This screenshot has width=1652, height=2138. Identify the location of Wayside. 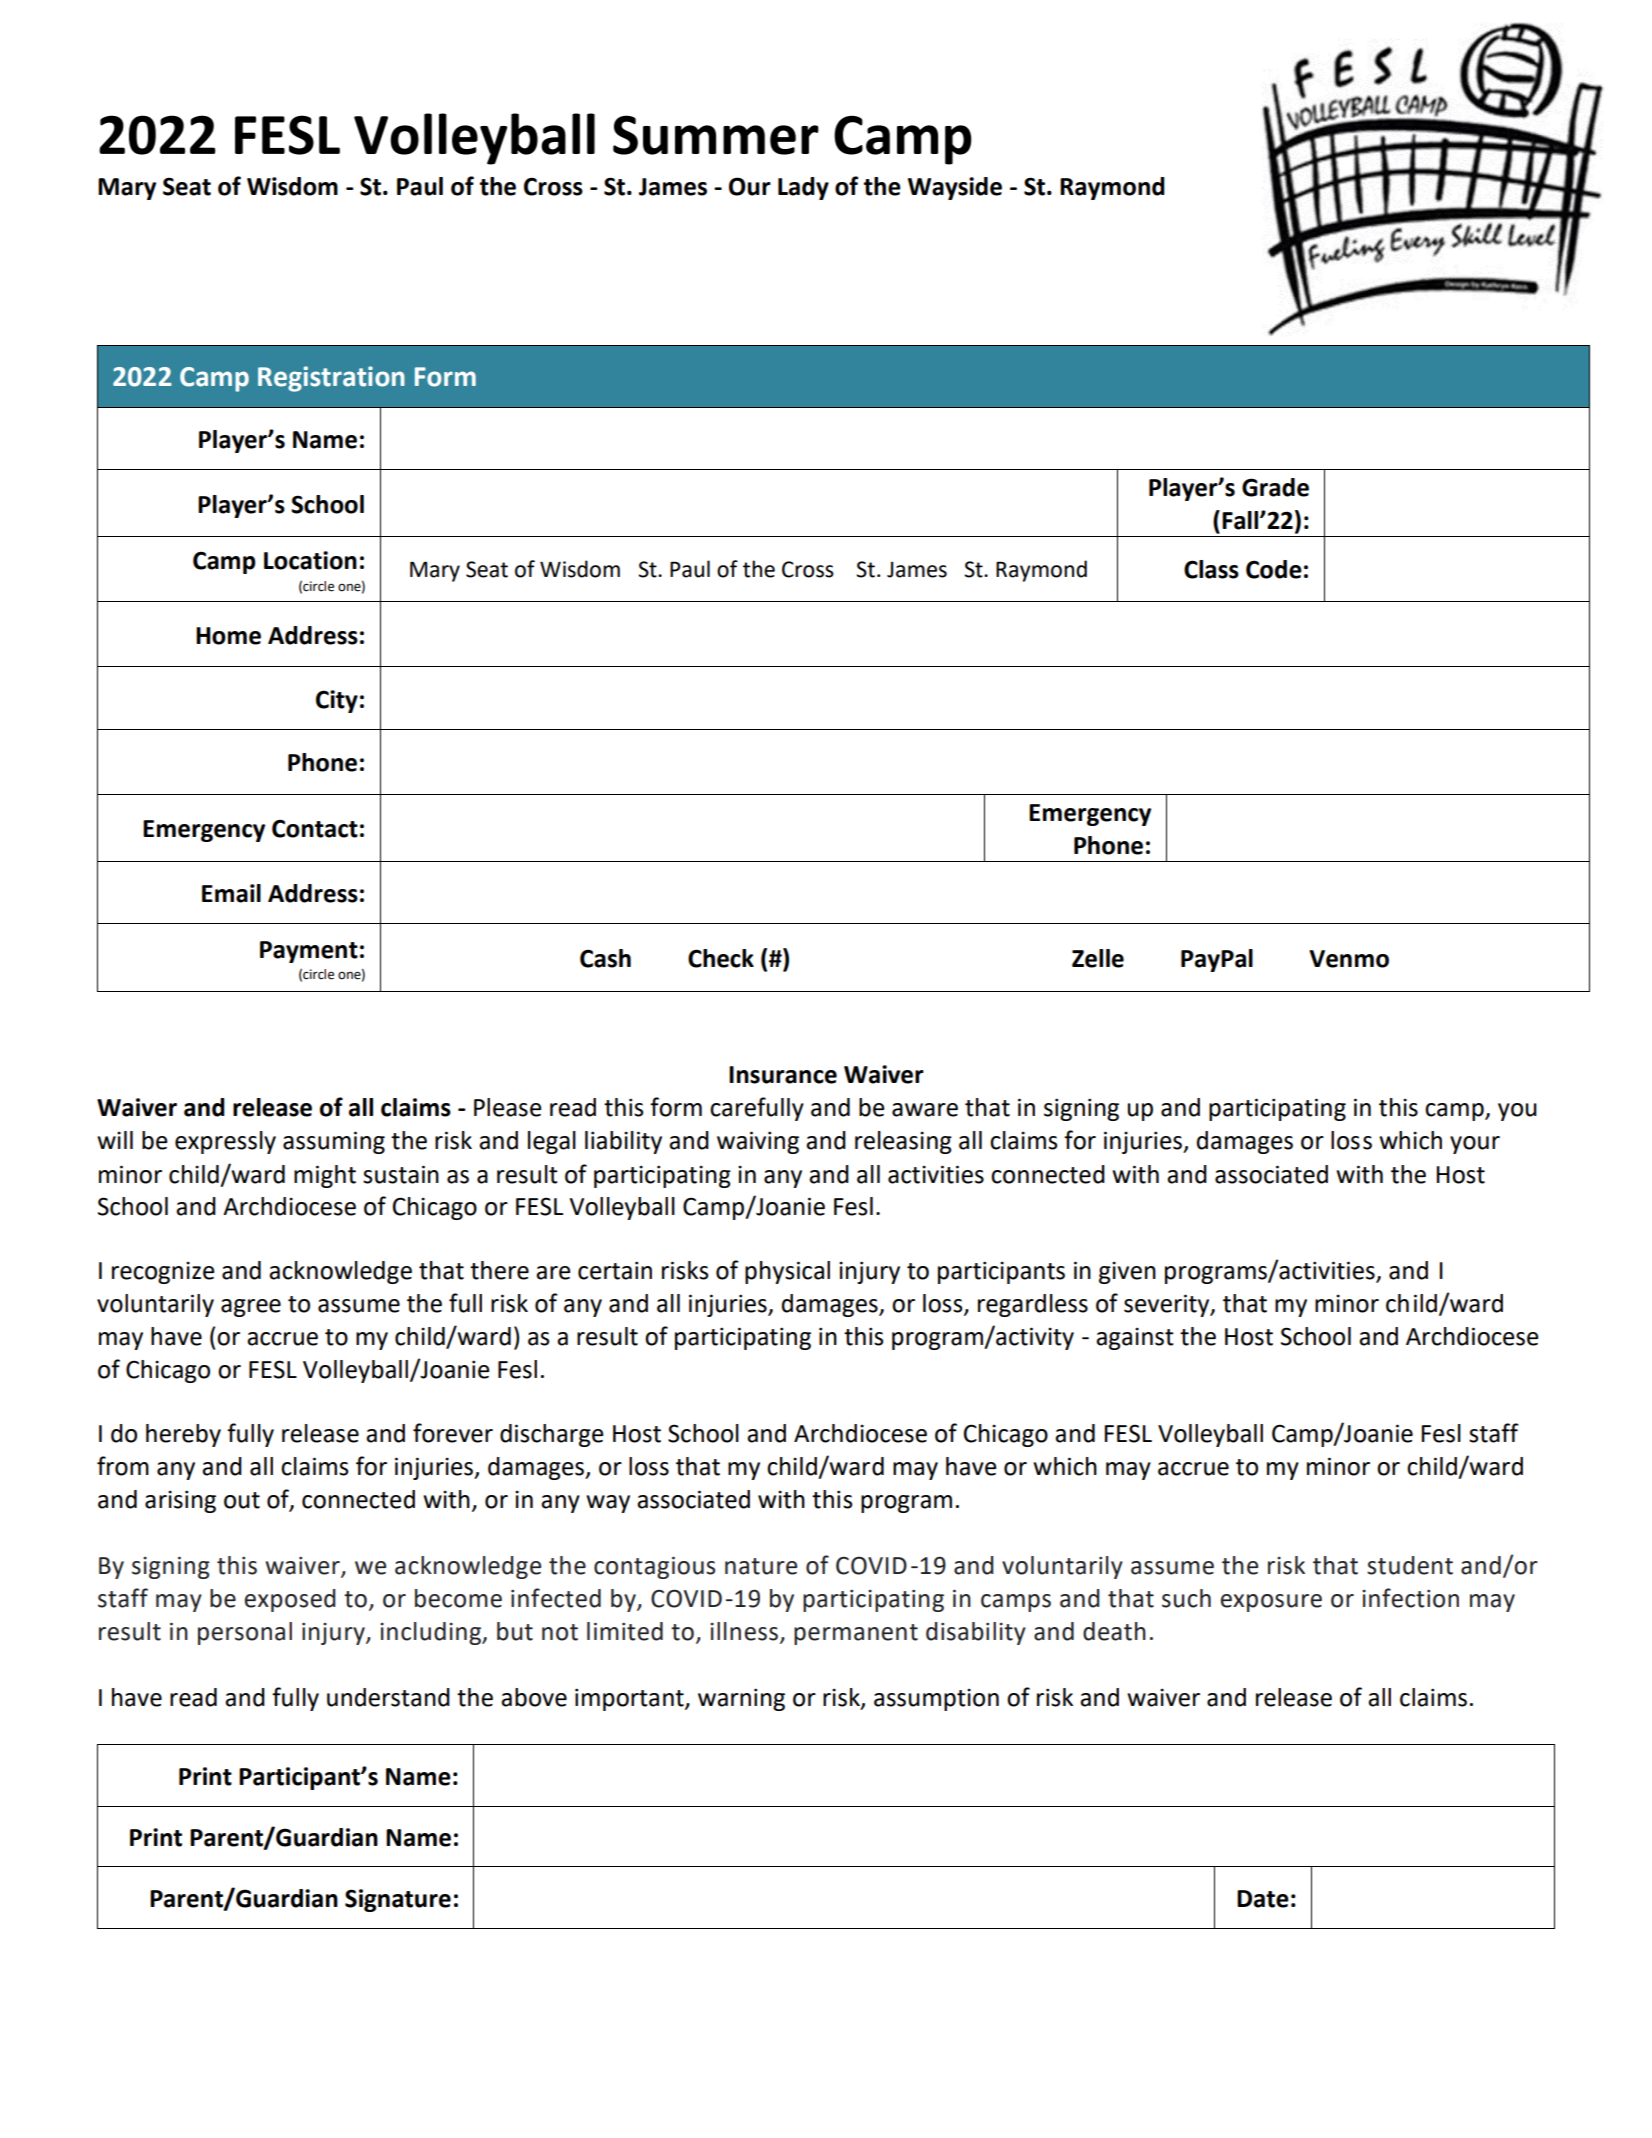
(955, 188).
